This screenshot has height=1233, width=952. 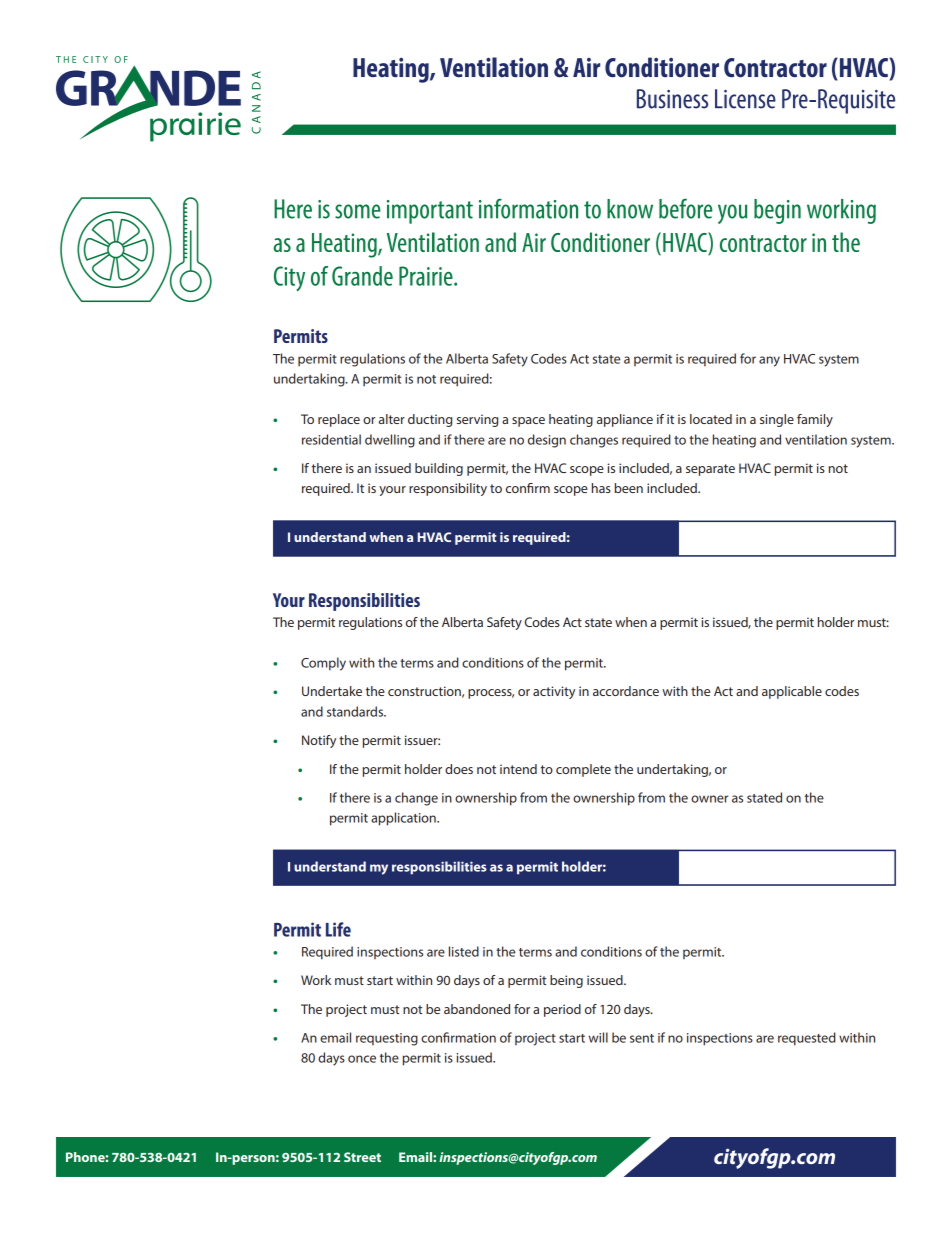 What do you see at coordinates (358, 211) in the screenshot?
I see `some` at bounding box center [358, 211].
